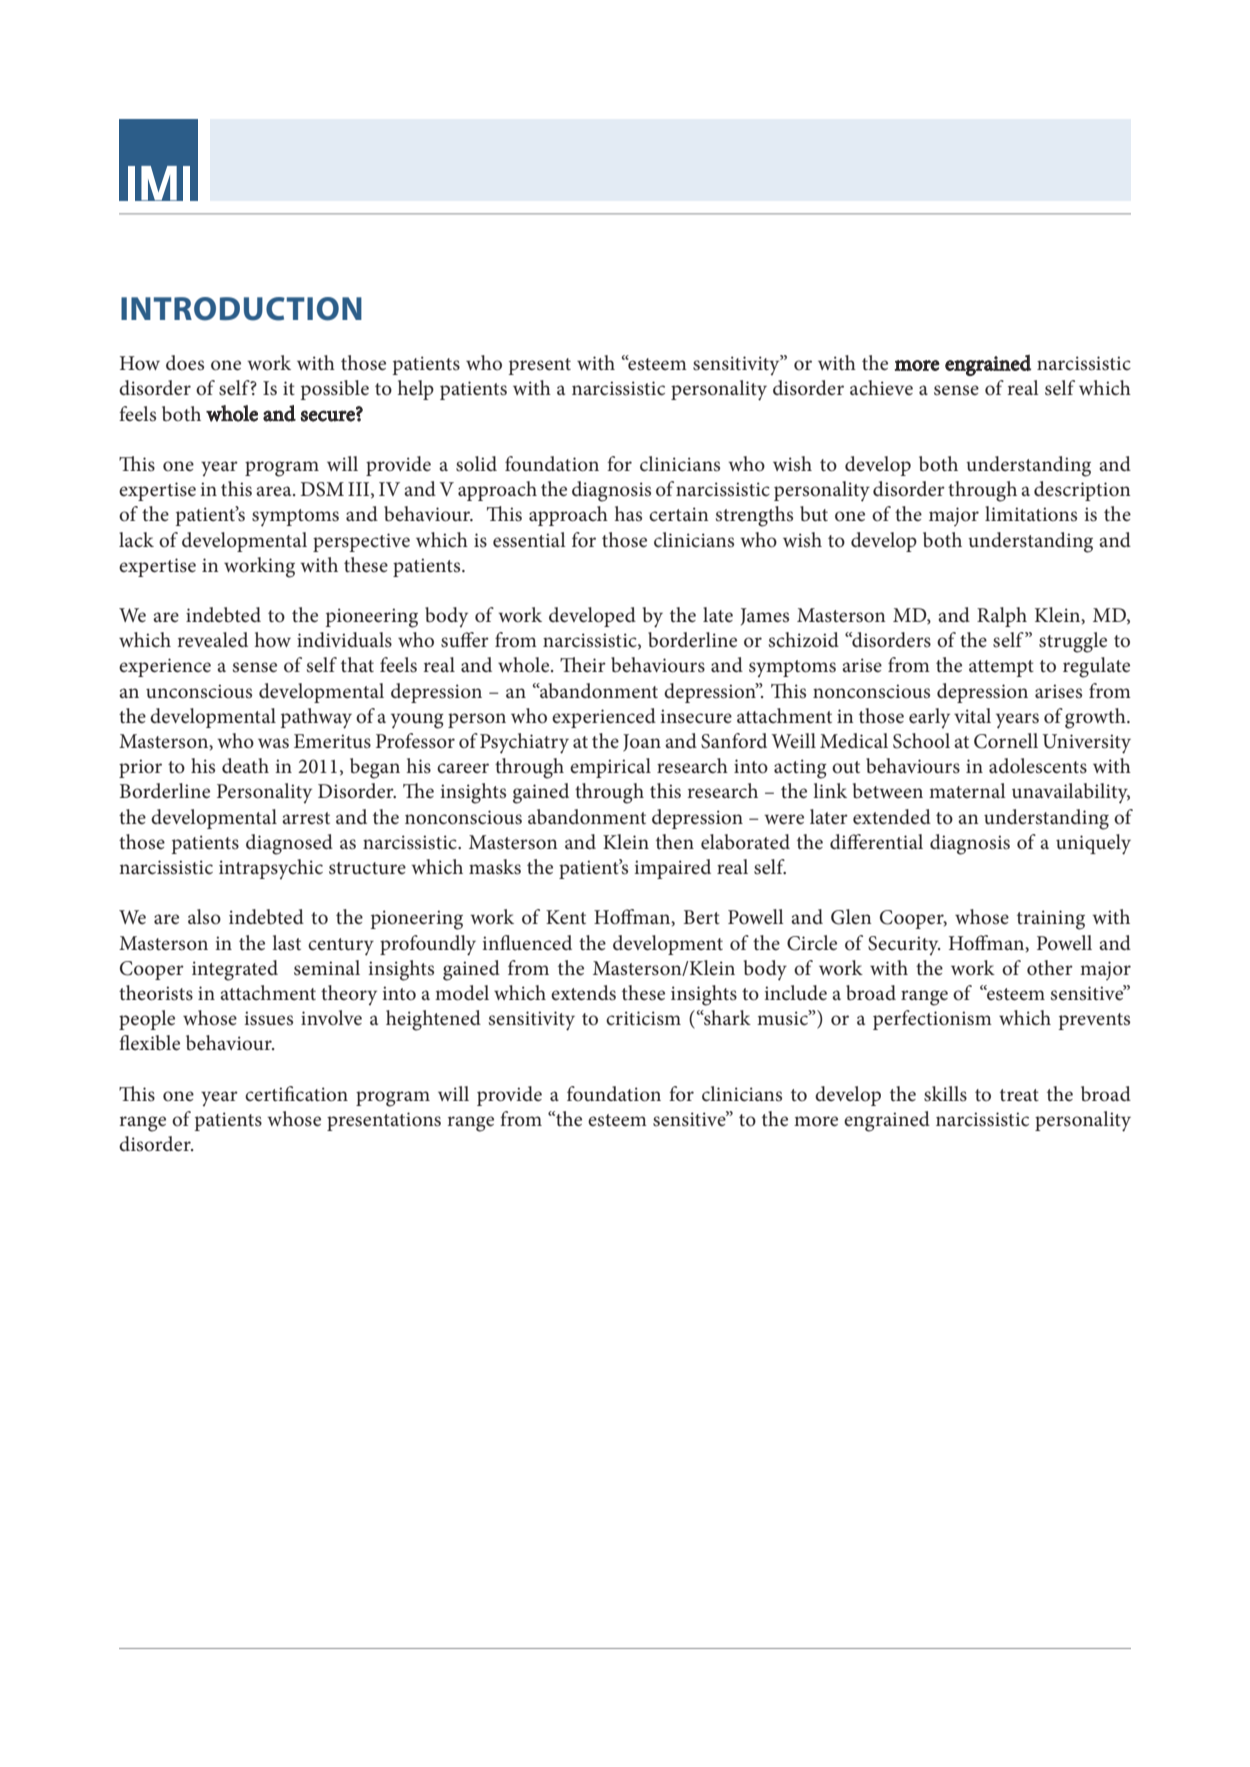 Image resolution: width=1250 pixels, height=1767 pixels. What do you see at coordinates (643, 1018) in the screenshot?
I see `criticism` at bounding box center [643, 1018].
